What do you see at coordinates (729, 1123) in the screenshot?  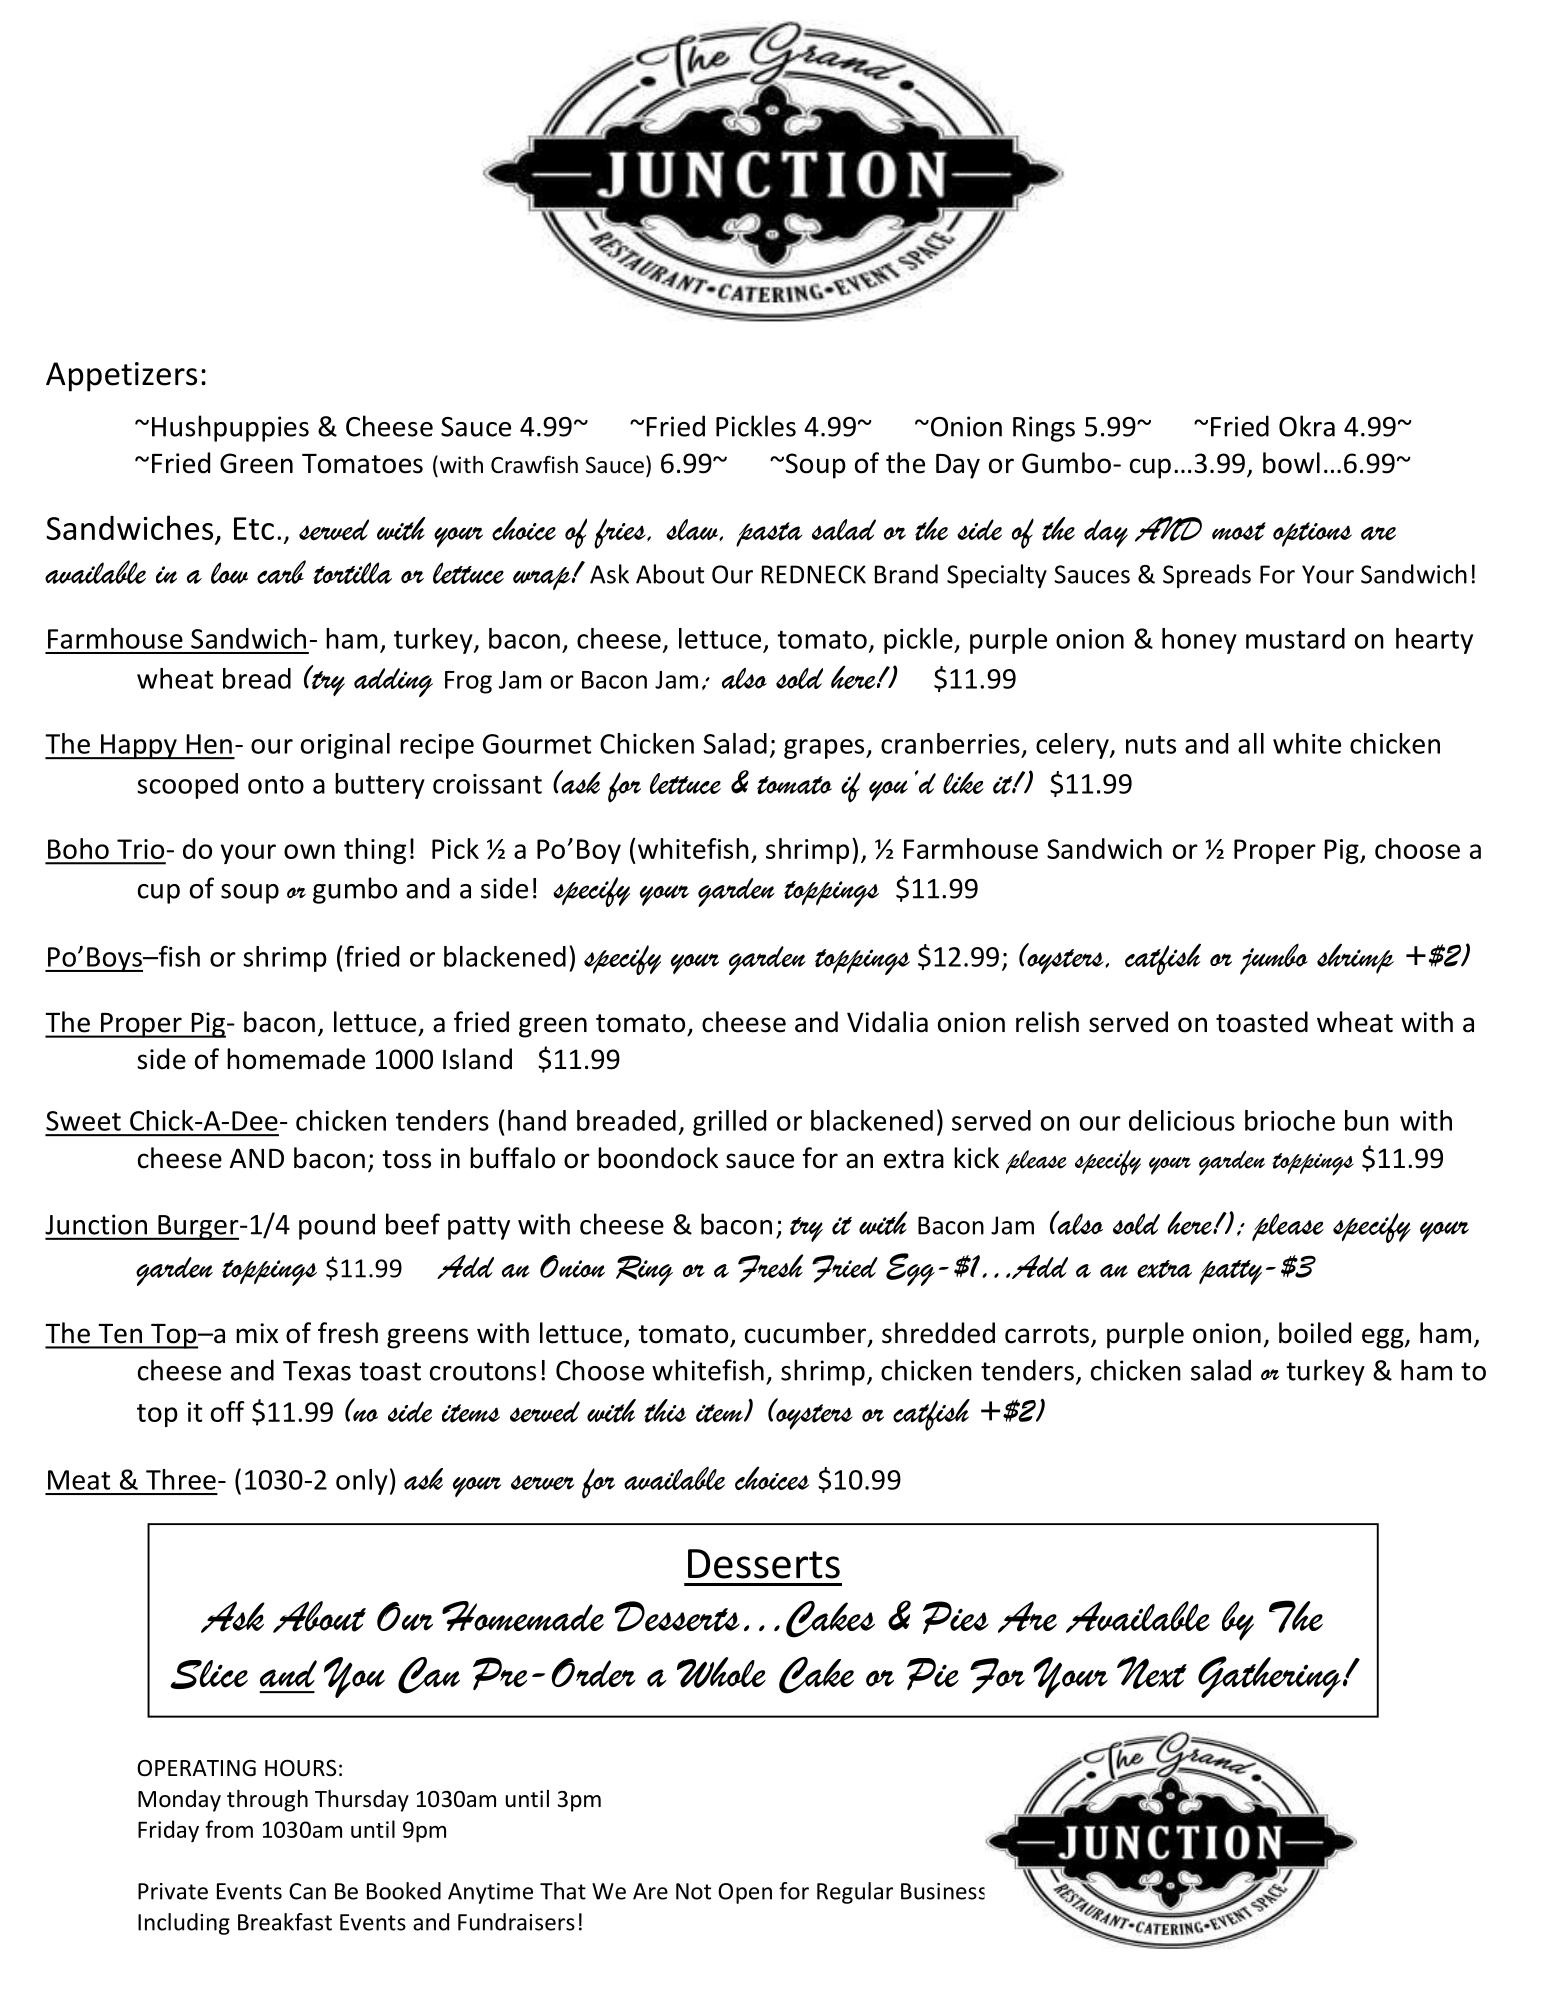 I see `grilled` at bounding box center [729, 1123].
